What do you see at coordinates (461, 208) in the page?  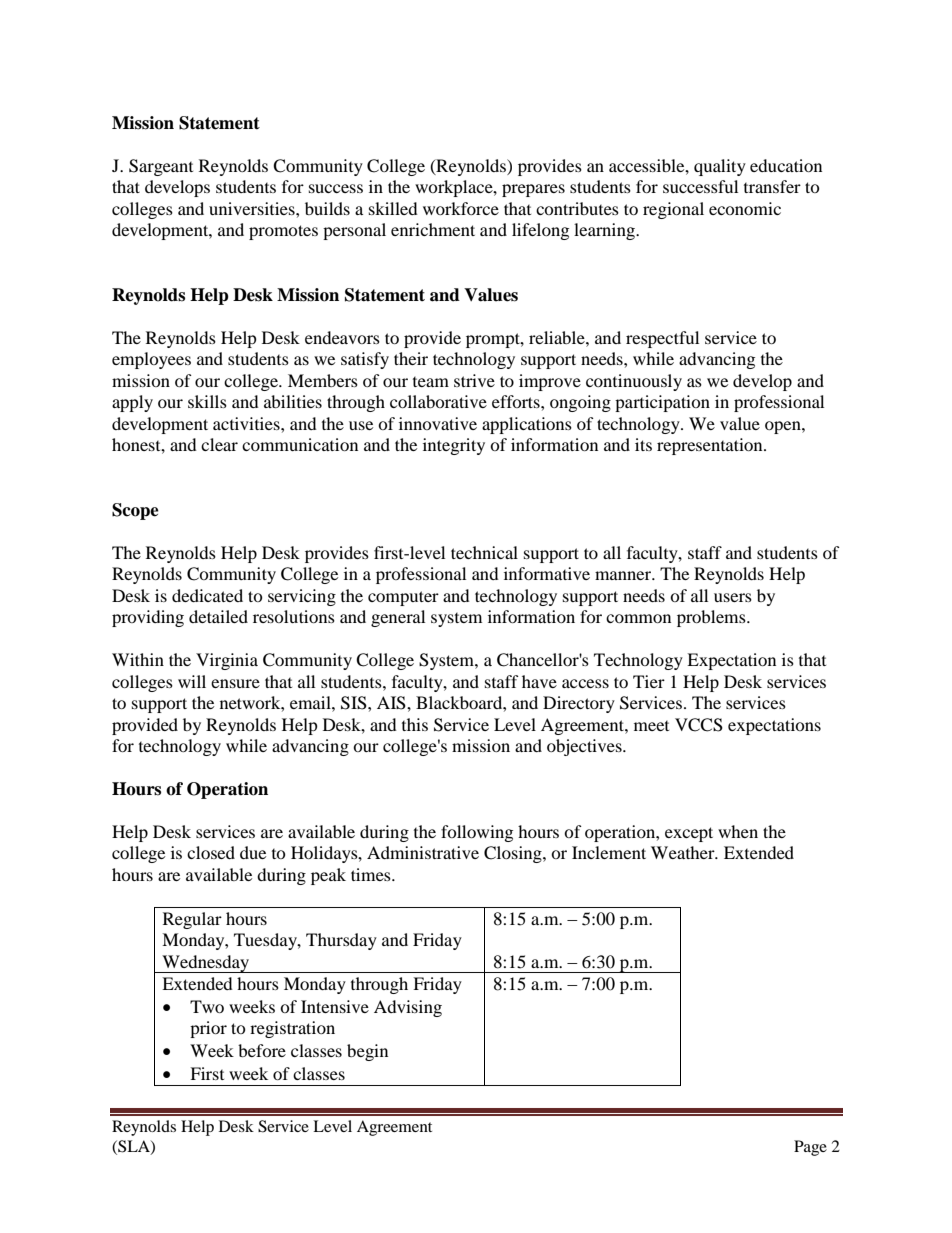 I see `workforce` at bounding box center [461, 208].
